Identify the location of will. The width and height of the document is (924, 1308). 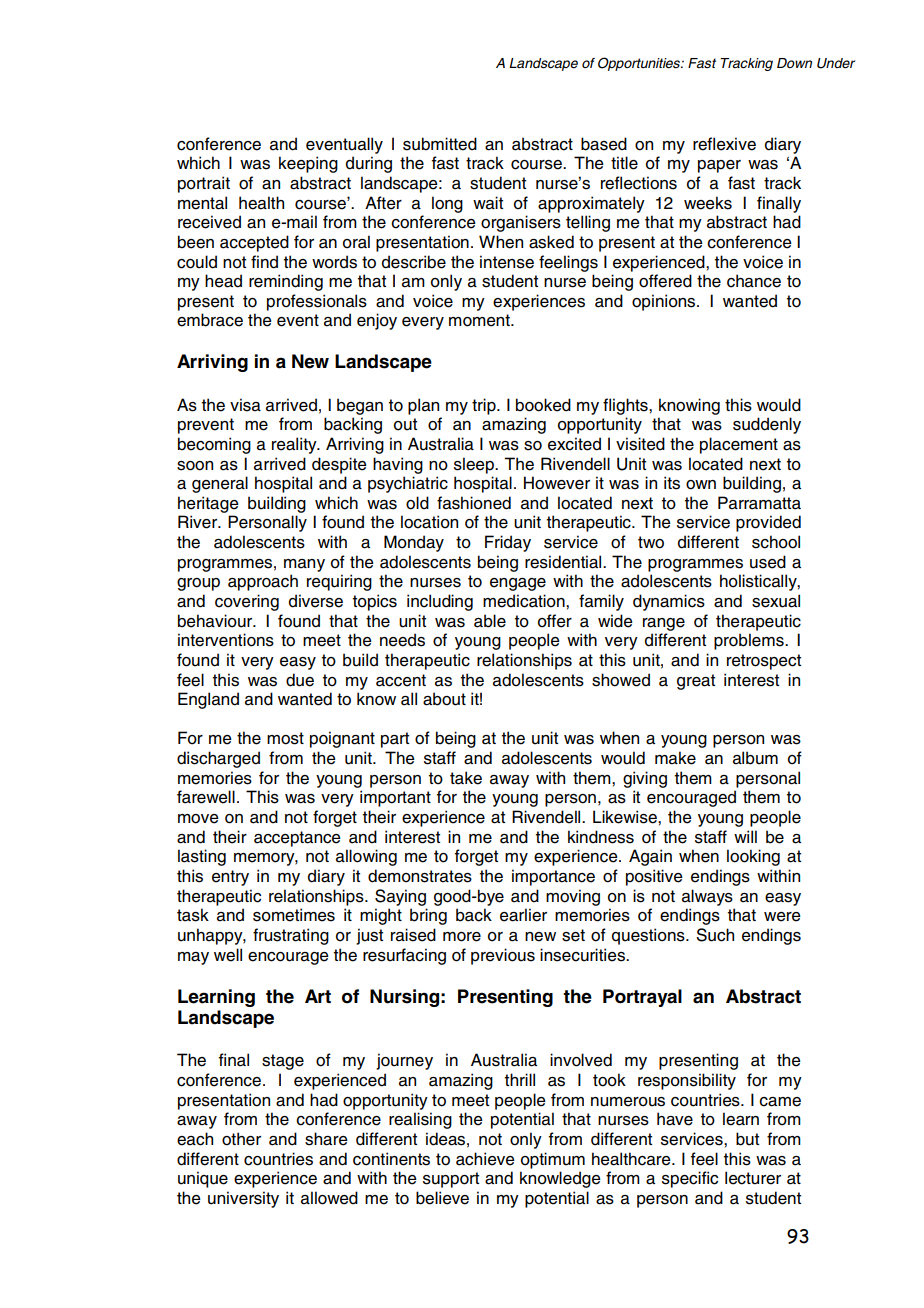
(745, 836).
